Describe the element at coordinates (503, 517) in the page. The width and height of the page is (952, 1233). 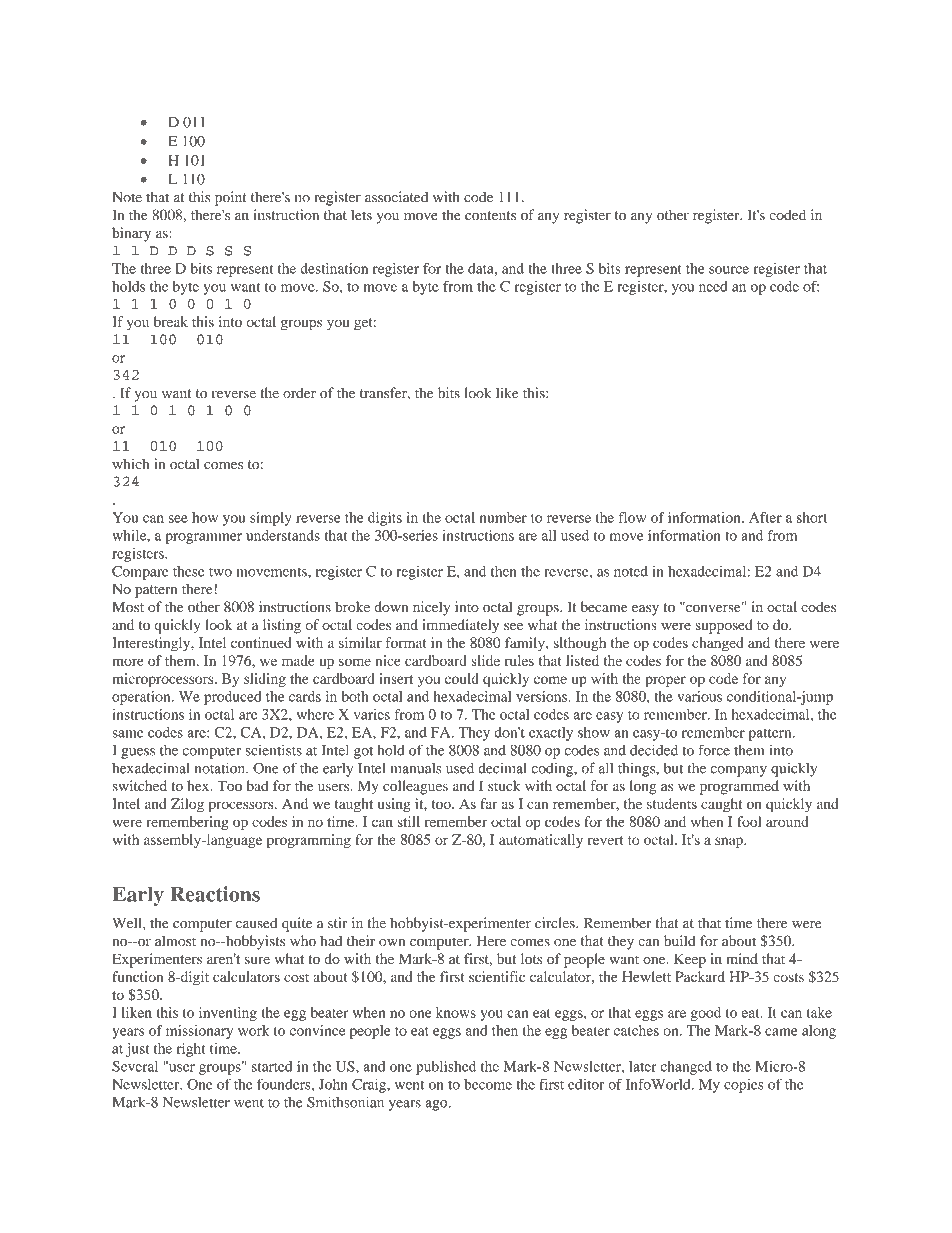
I see `number` at that location.
